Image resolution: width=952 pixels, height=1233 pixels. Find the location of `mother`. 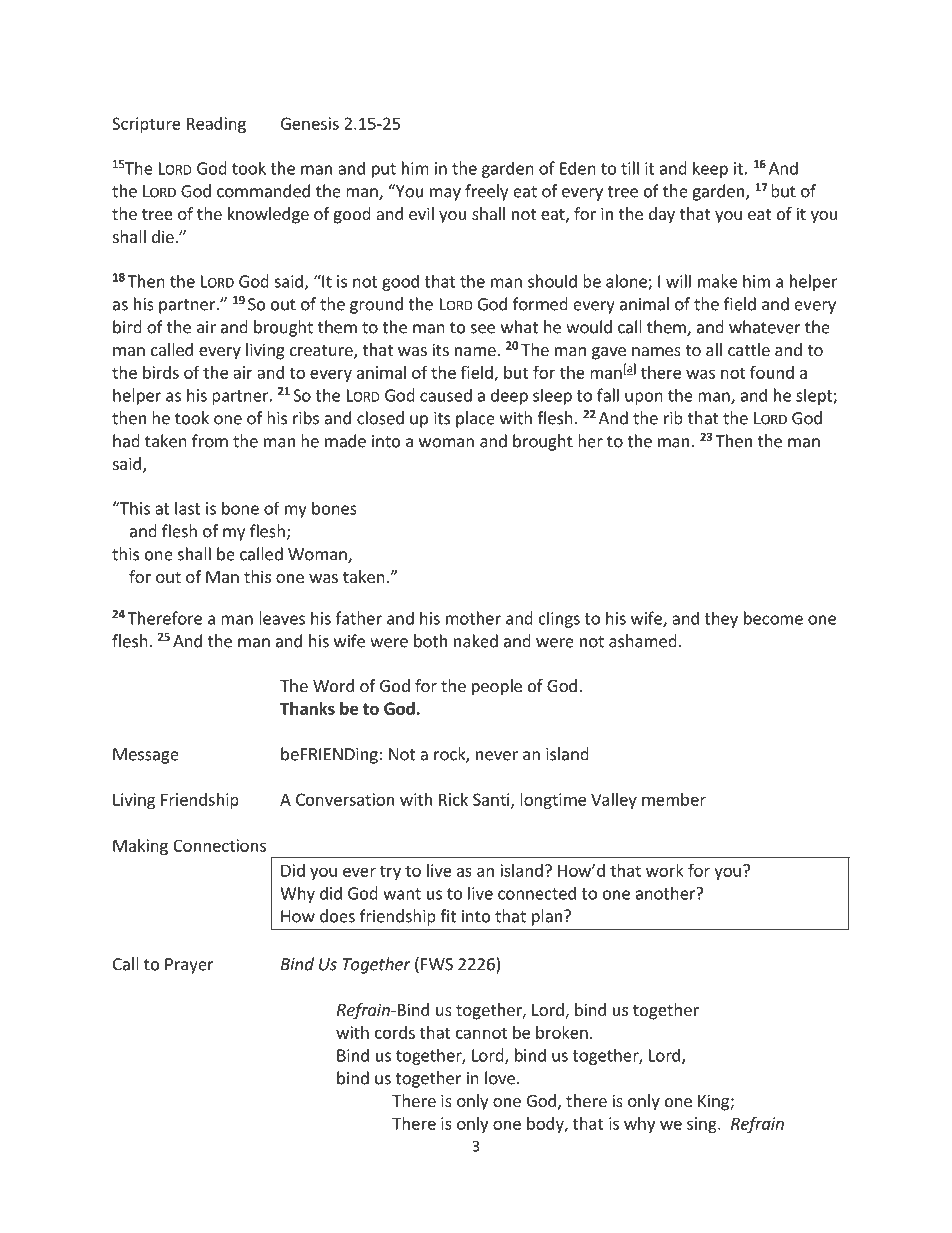

mother is located at coordinates (473, 618).
